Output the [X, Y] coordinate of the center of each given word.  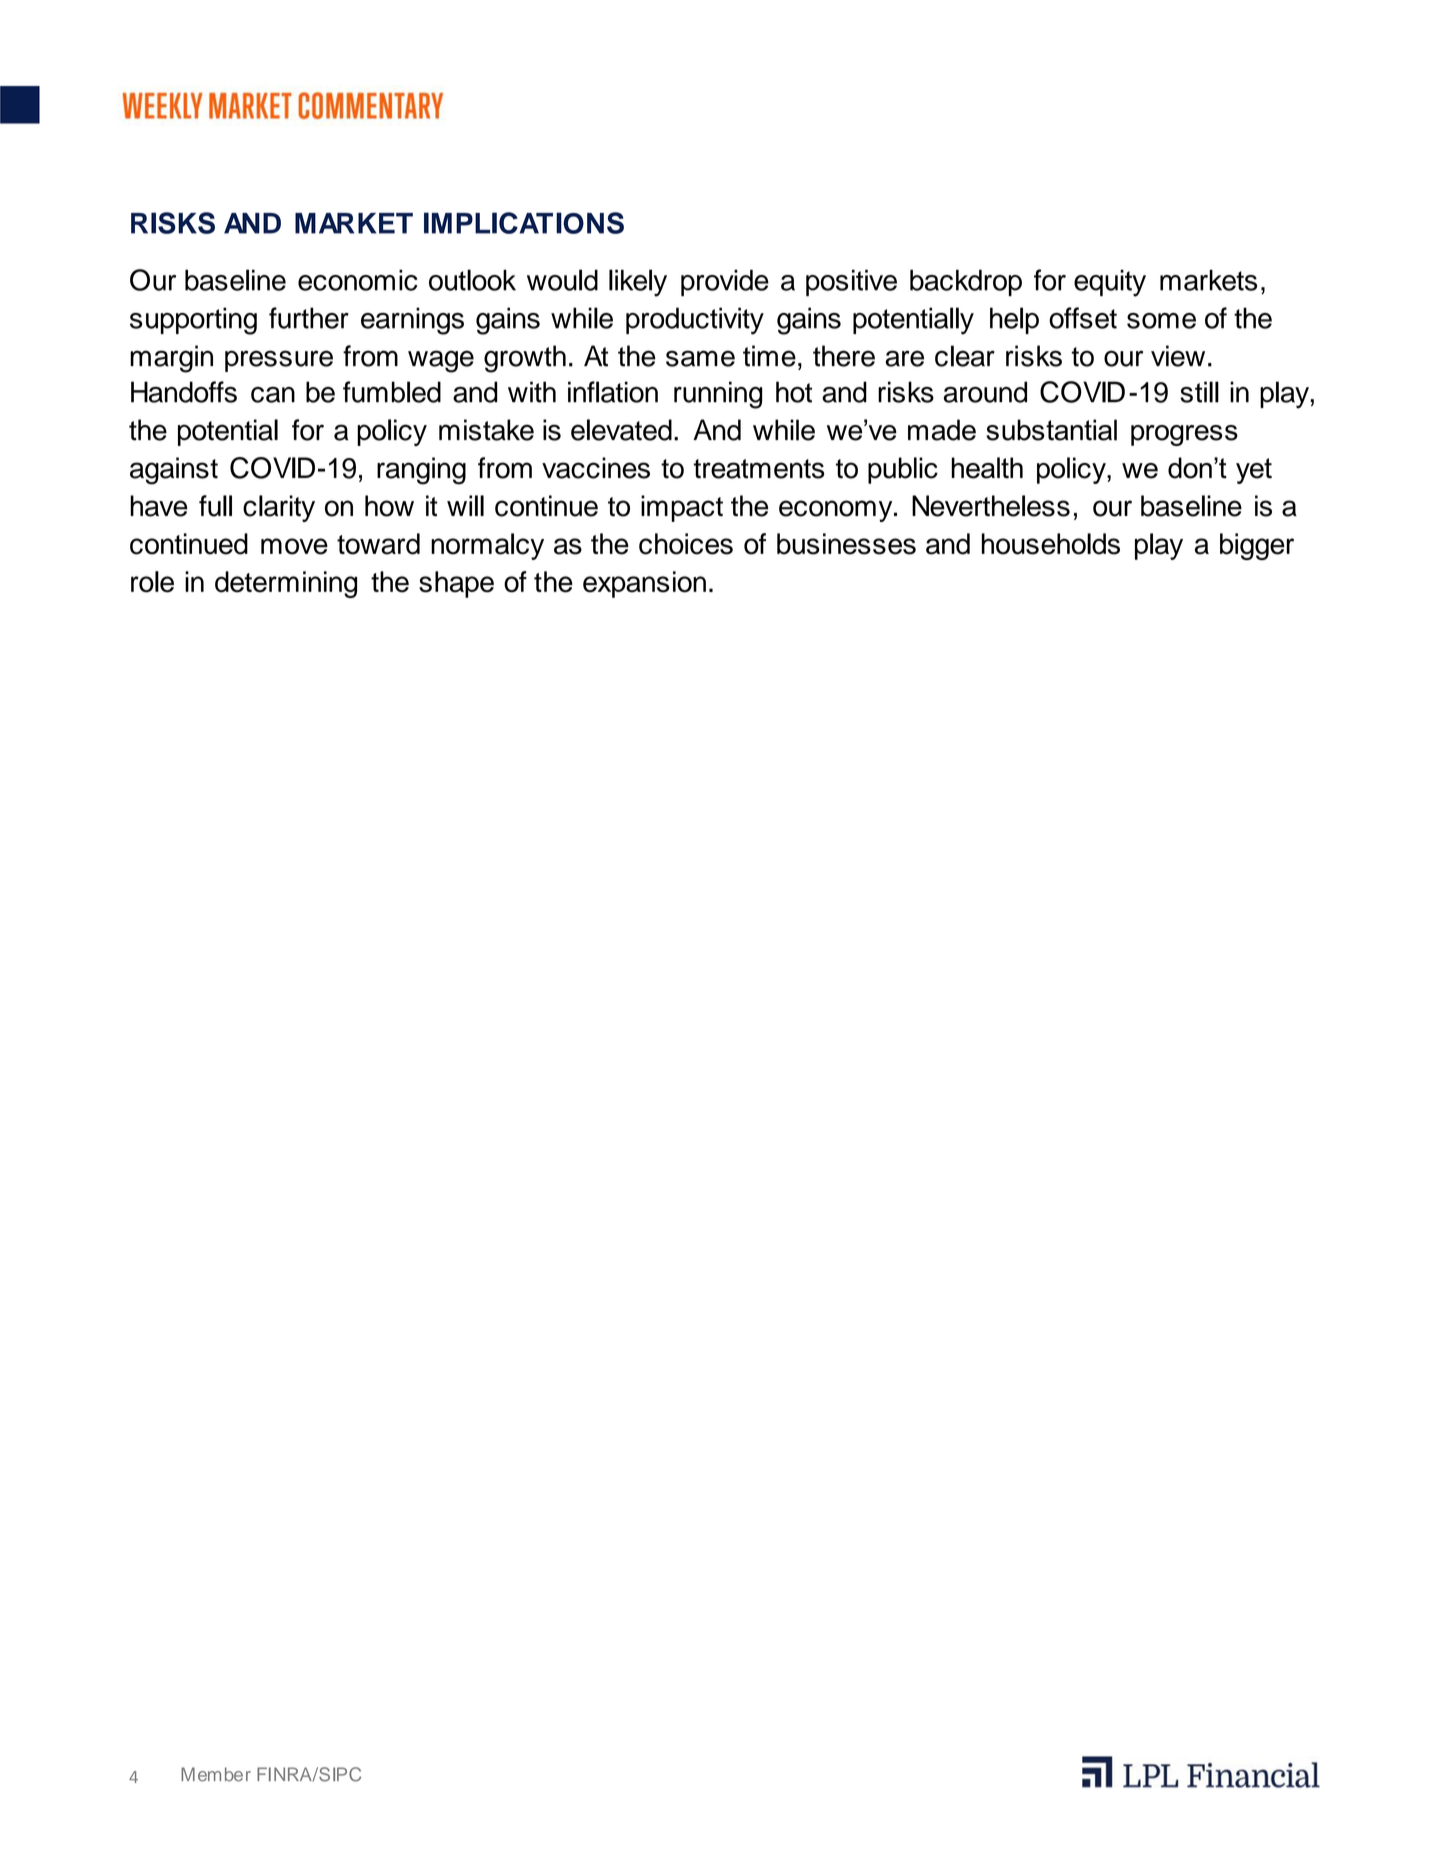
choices [686, 544]
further [309, 318]
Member [216, 1774]
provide [725, 282]
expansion [644, 584]
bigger [1257, 546]
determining [286, 584]
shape [456, 584]
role [152, 582]
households [1051, 544]
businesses [846, 544]
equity [1110, 283]
